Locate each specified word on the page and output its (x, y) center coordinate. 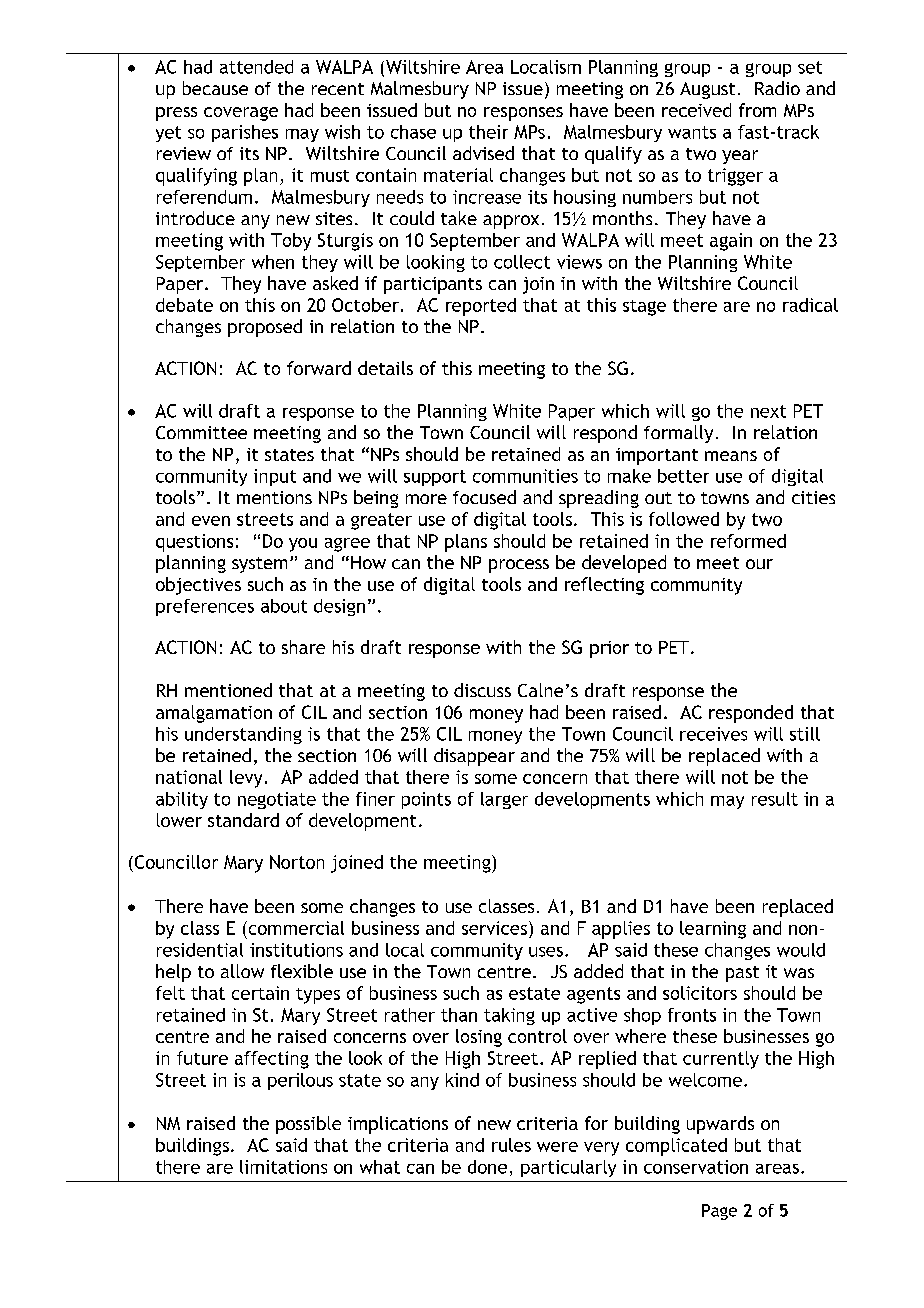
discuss (482, 690)
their (488, 132)
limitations (283, 1167)
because (215, 88)
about (284, 606)
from (757, 110)
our (759, 564)
